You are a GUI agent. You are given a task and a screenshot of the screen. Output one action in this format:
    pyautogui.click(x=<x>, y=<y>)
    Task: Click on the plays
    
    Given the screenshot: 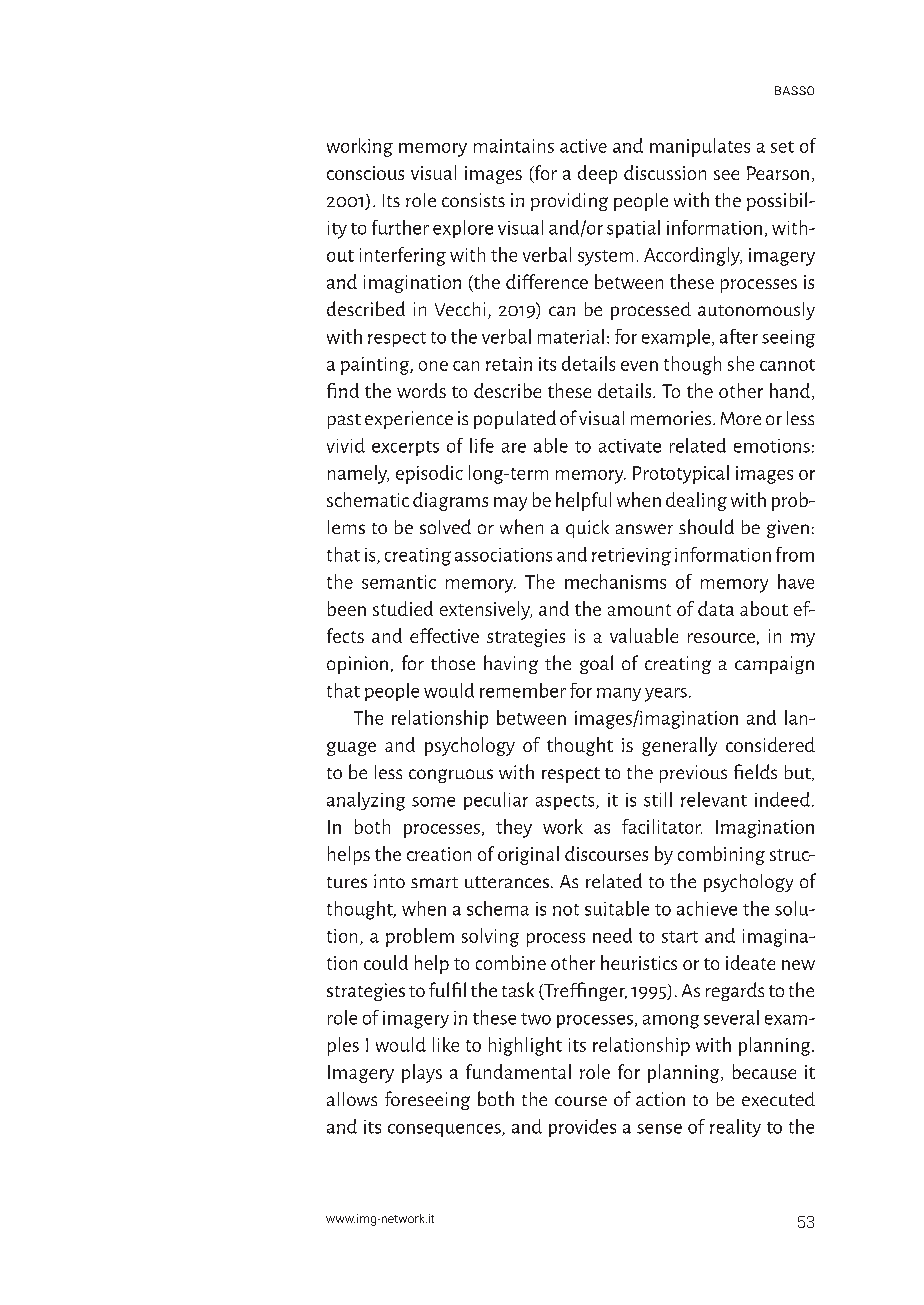 What is the action you would take?
    pyautogui.click(x=422, y=1073)
